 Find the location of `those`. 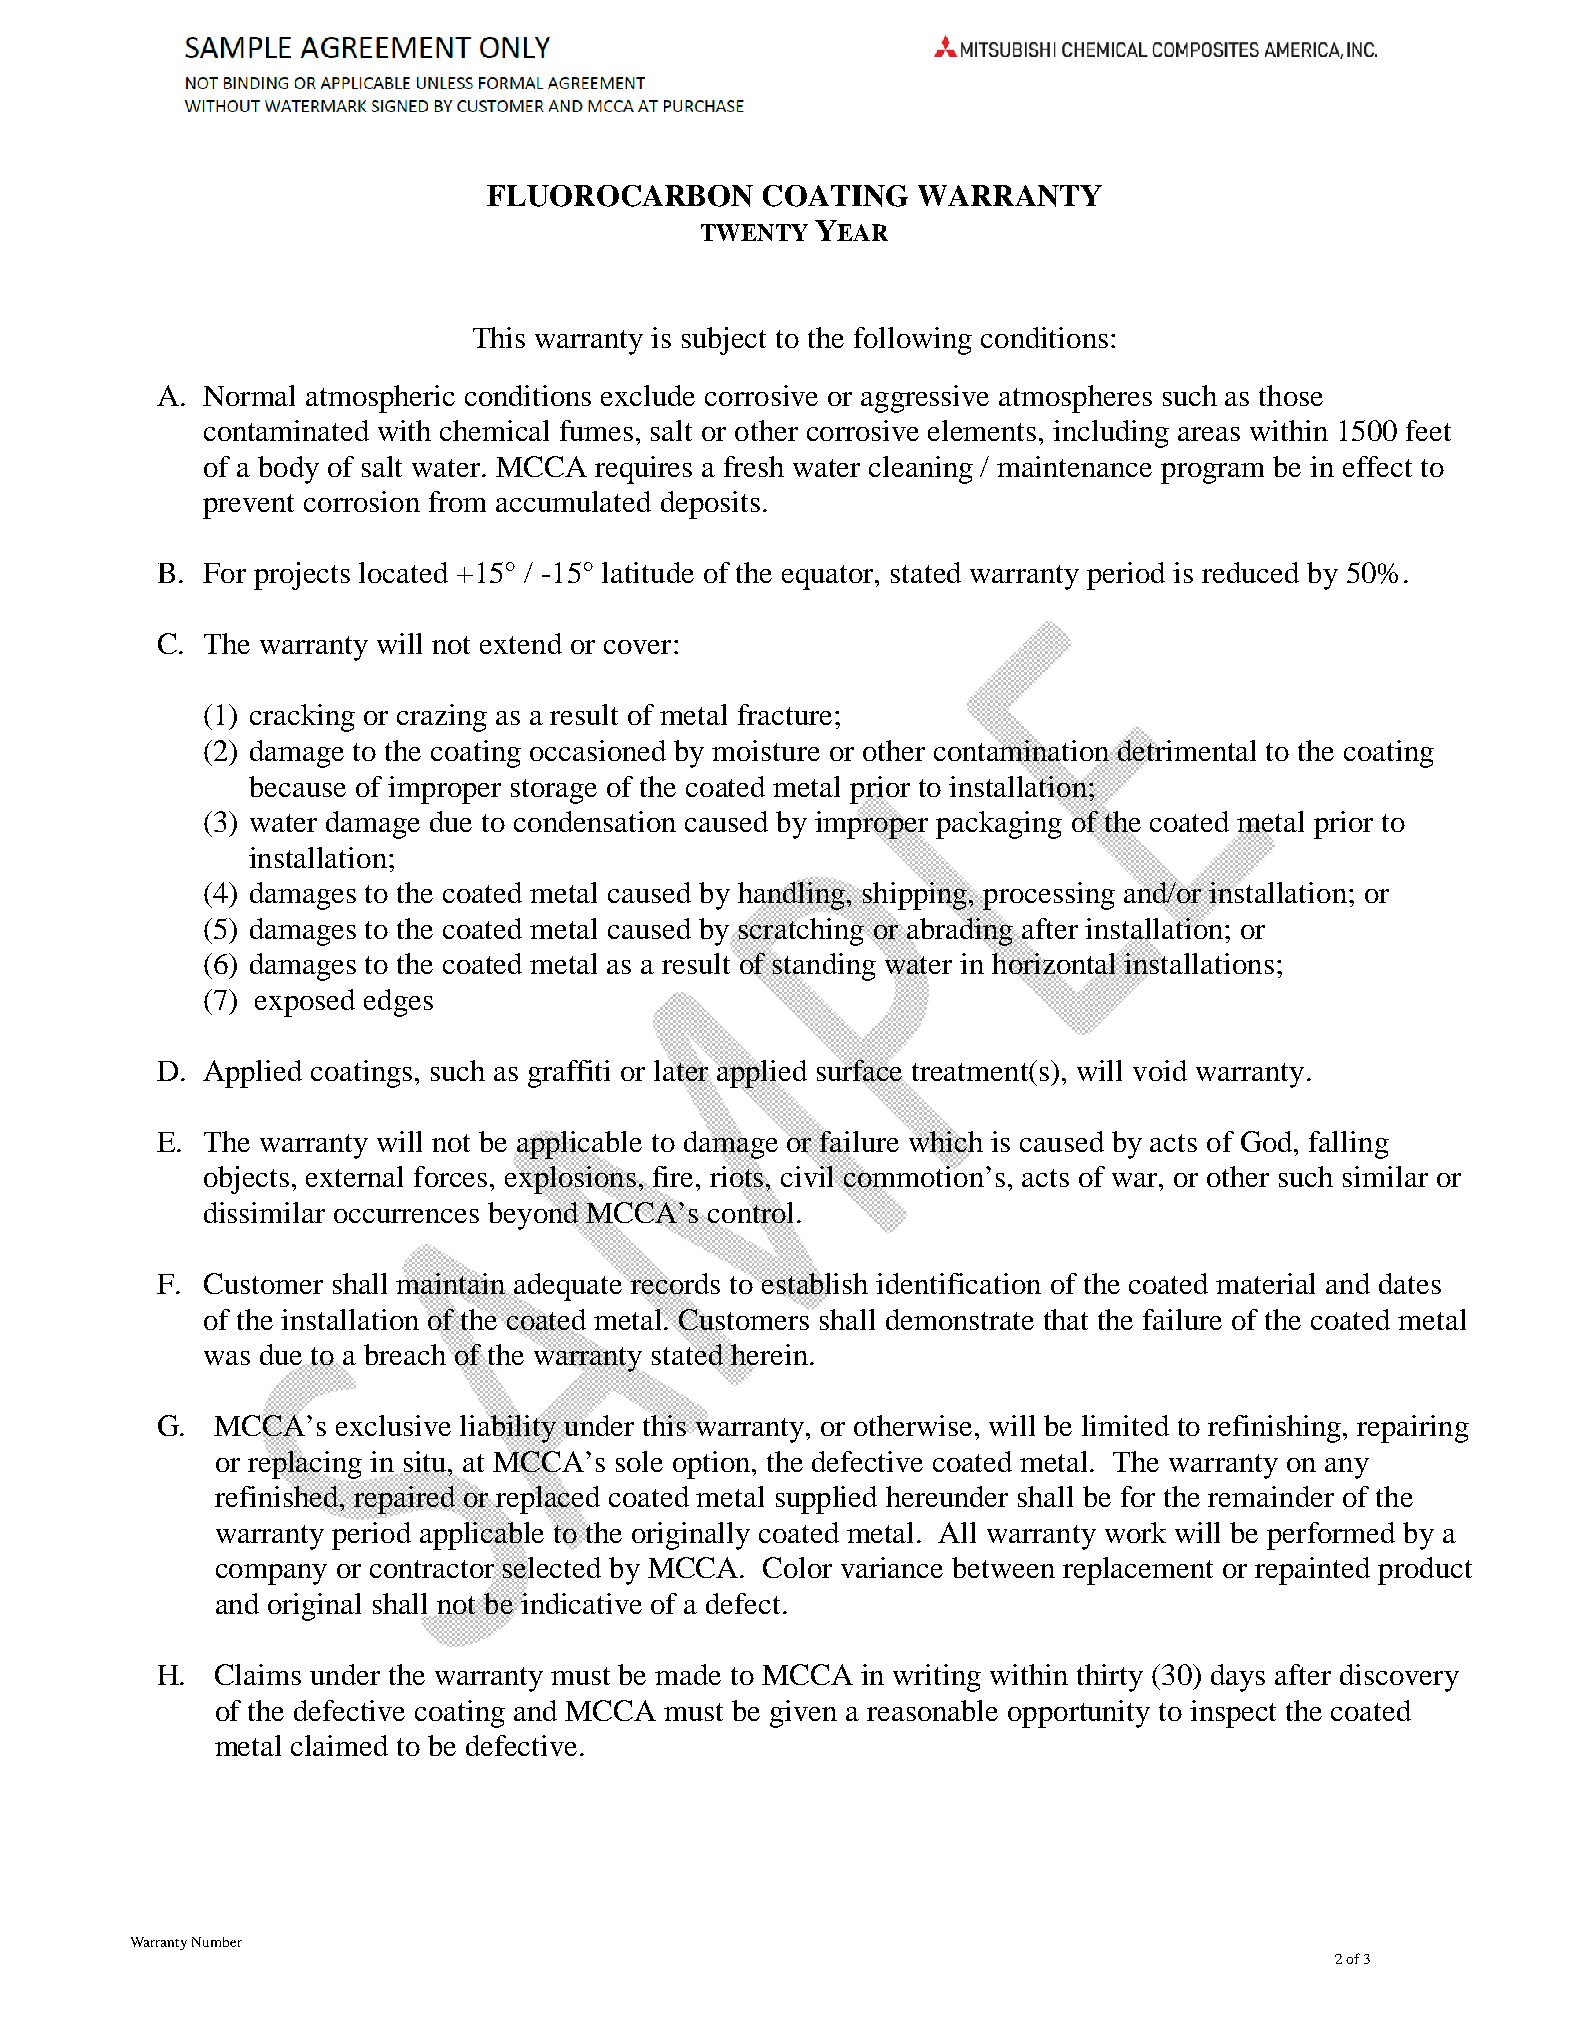

those is located at coordinates (1291, 395).
